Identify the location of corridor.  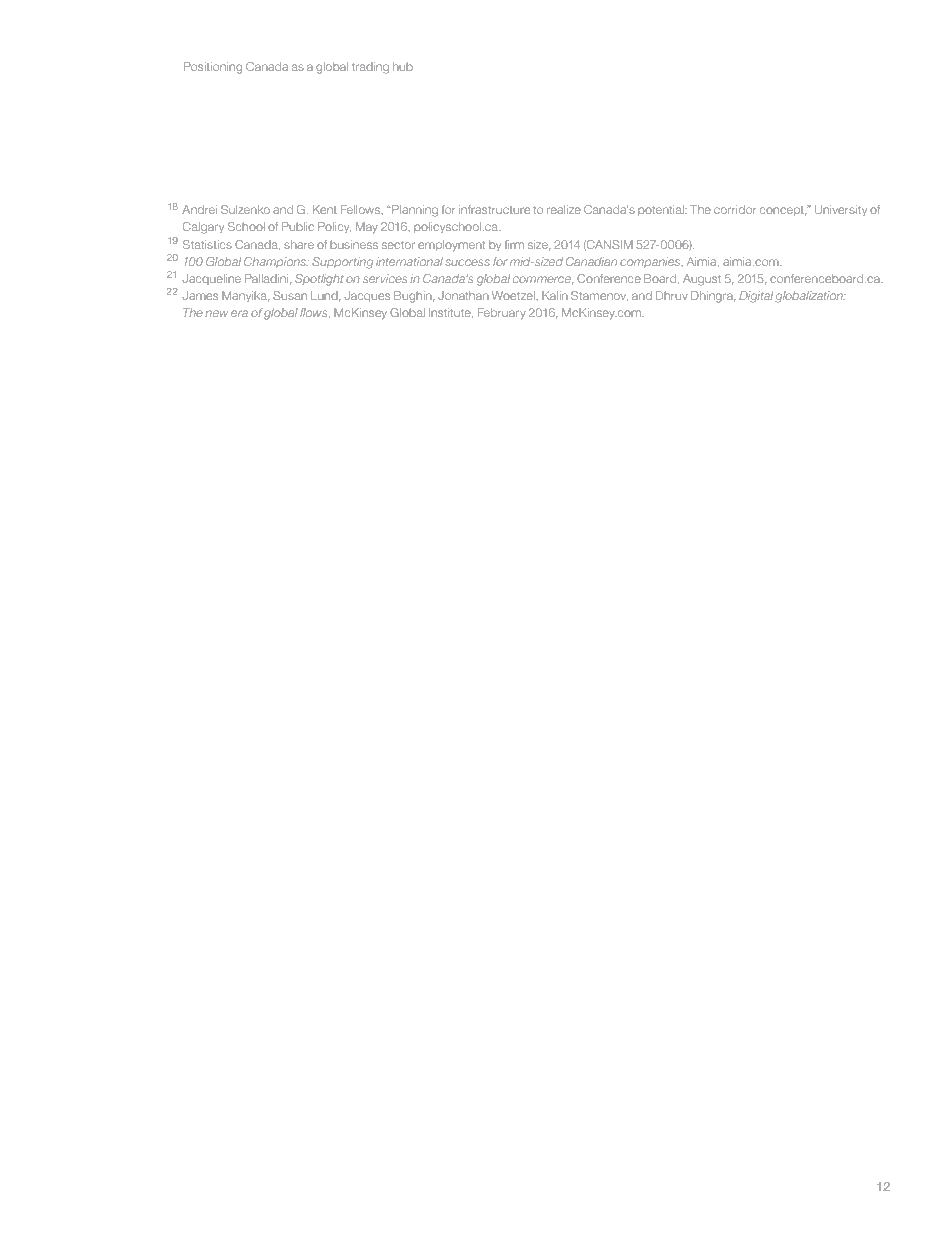
(735, 209).
